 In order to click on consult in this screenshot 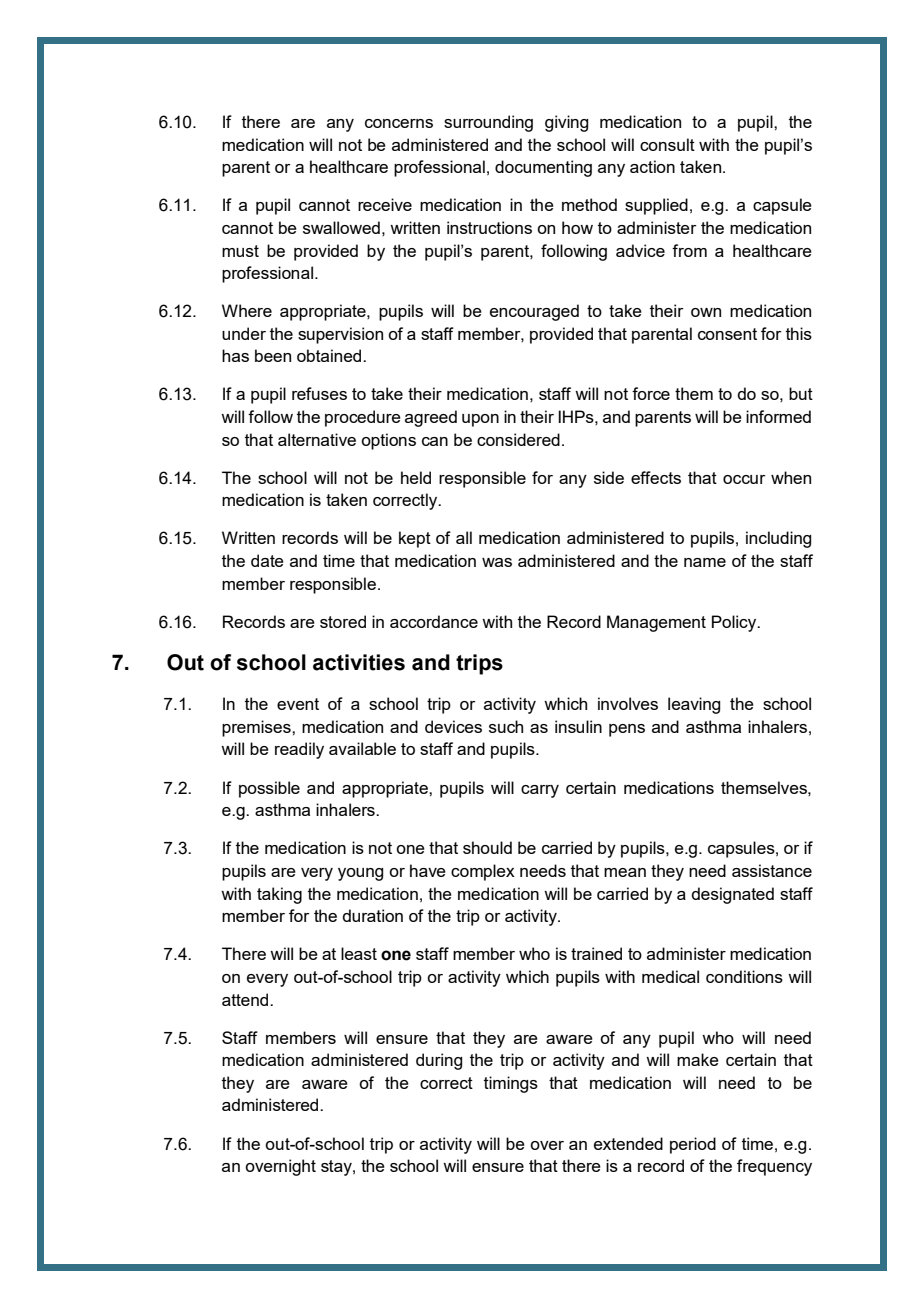, I will do `click(667, 144)`.
